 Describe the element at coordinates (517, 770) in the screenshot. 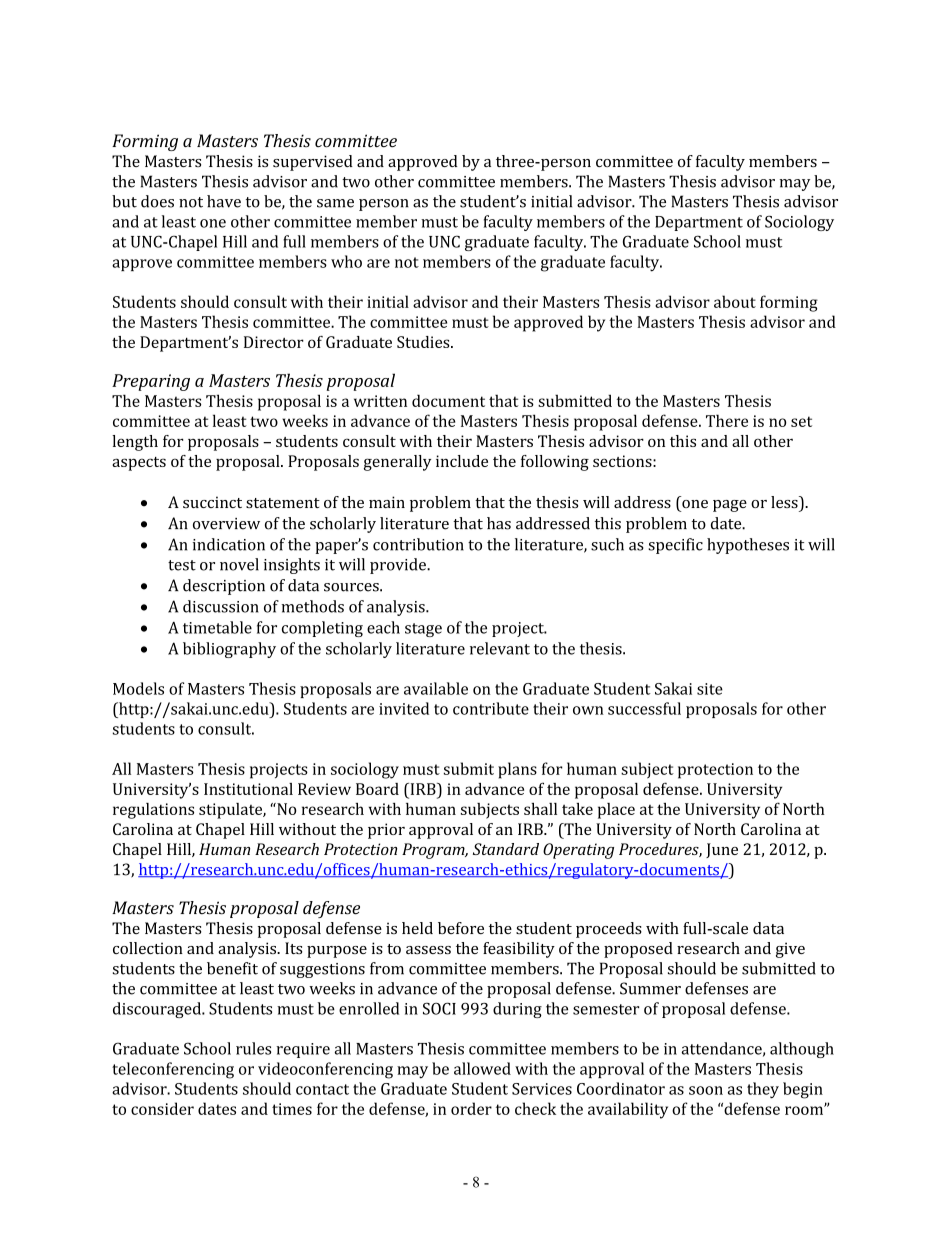

I see `plans` at that location.
